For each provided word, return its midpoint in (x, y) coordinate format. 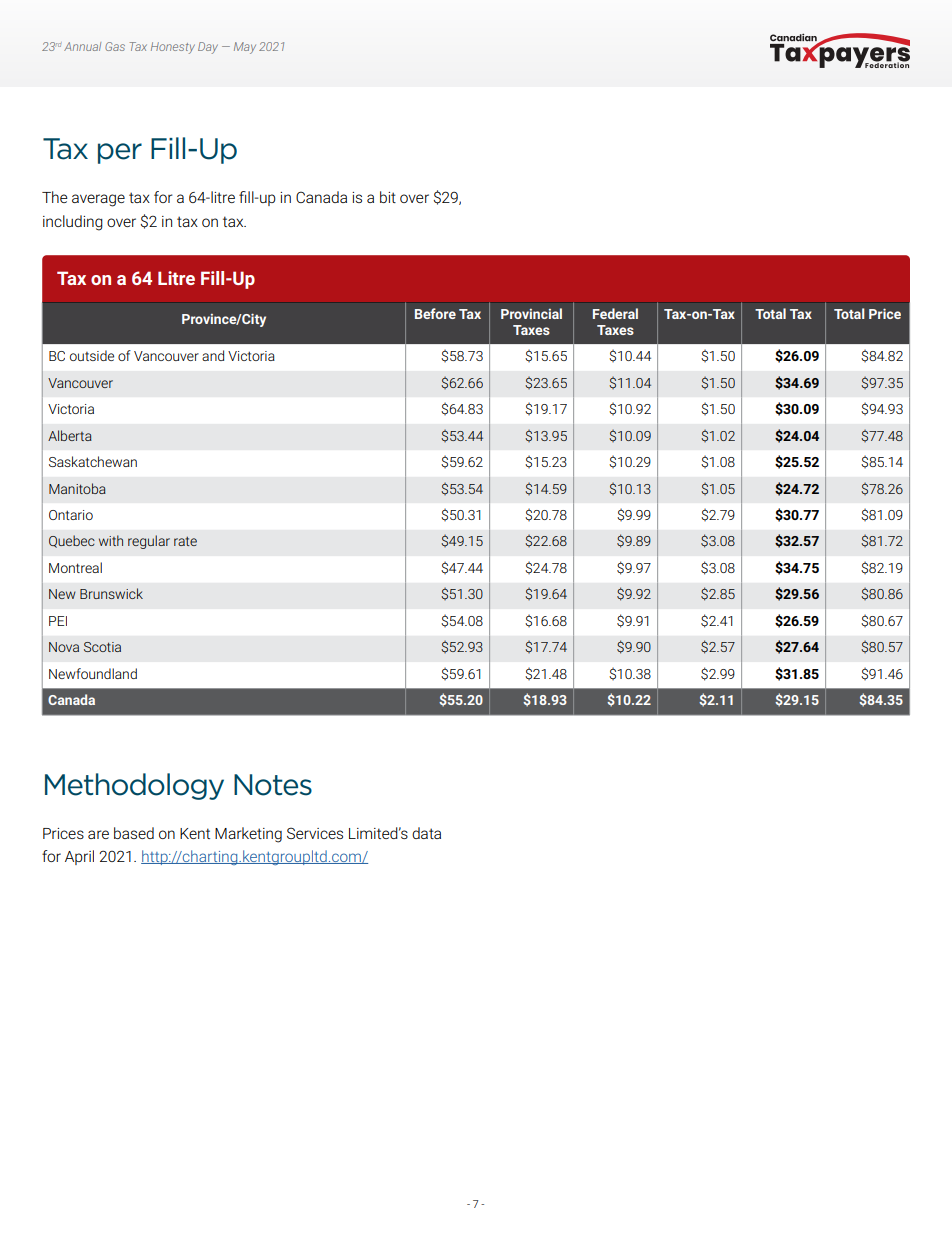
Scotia (102, 647)
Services (315, 833)
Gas (115, 46)
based (134, 833)
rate (185, 541)
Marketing (248, 835)
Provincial (531, 313)
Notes (273, 785)
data (426, 833)
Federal (615, 313)
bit (388, 197)
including (73, 223)
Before (435, 313)
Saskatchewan (93, 461)
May (245, 48)
